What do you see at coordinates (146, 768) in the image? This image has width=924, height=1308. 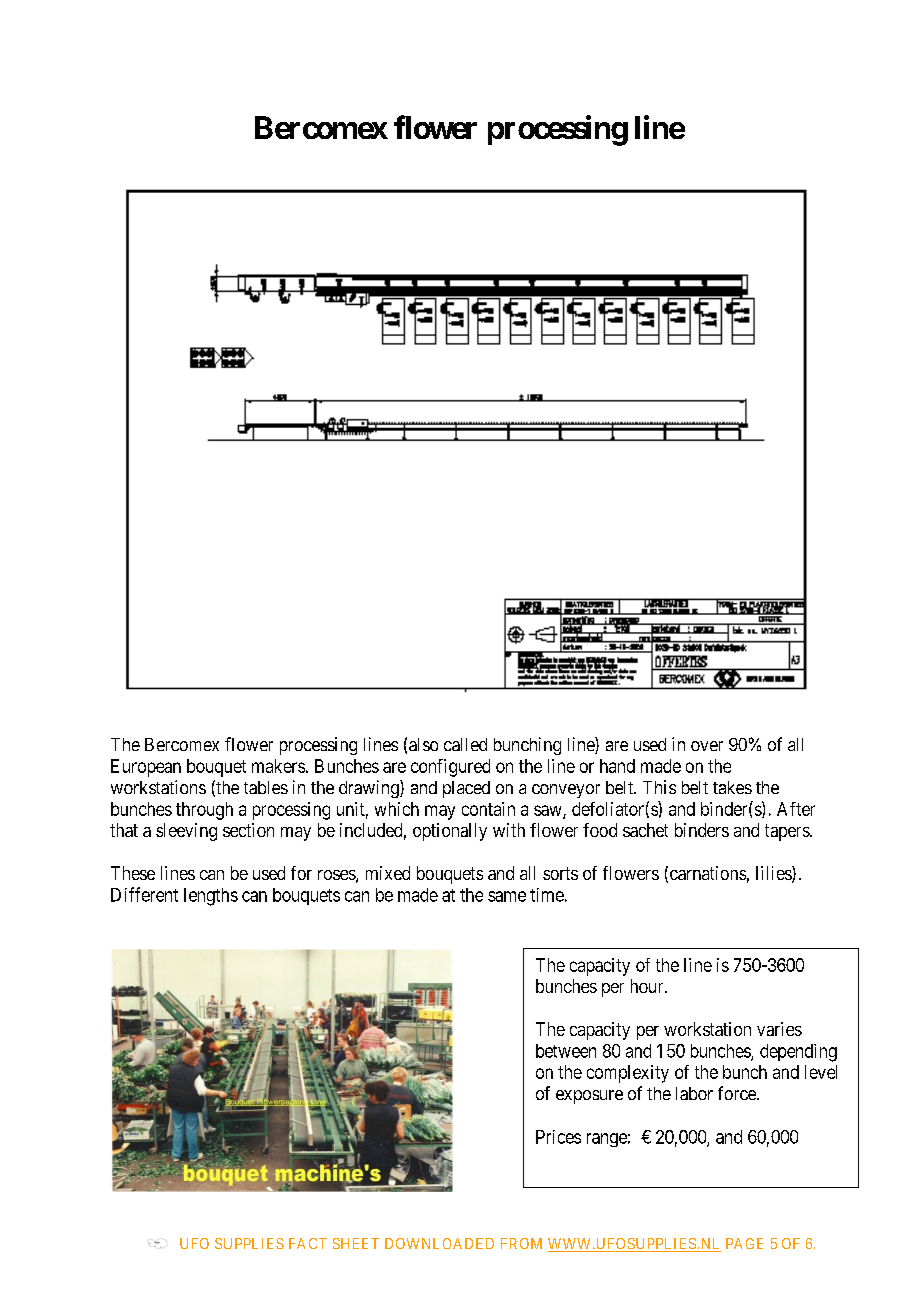 I see `European` at bounding box center [146, 768].
